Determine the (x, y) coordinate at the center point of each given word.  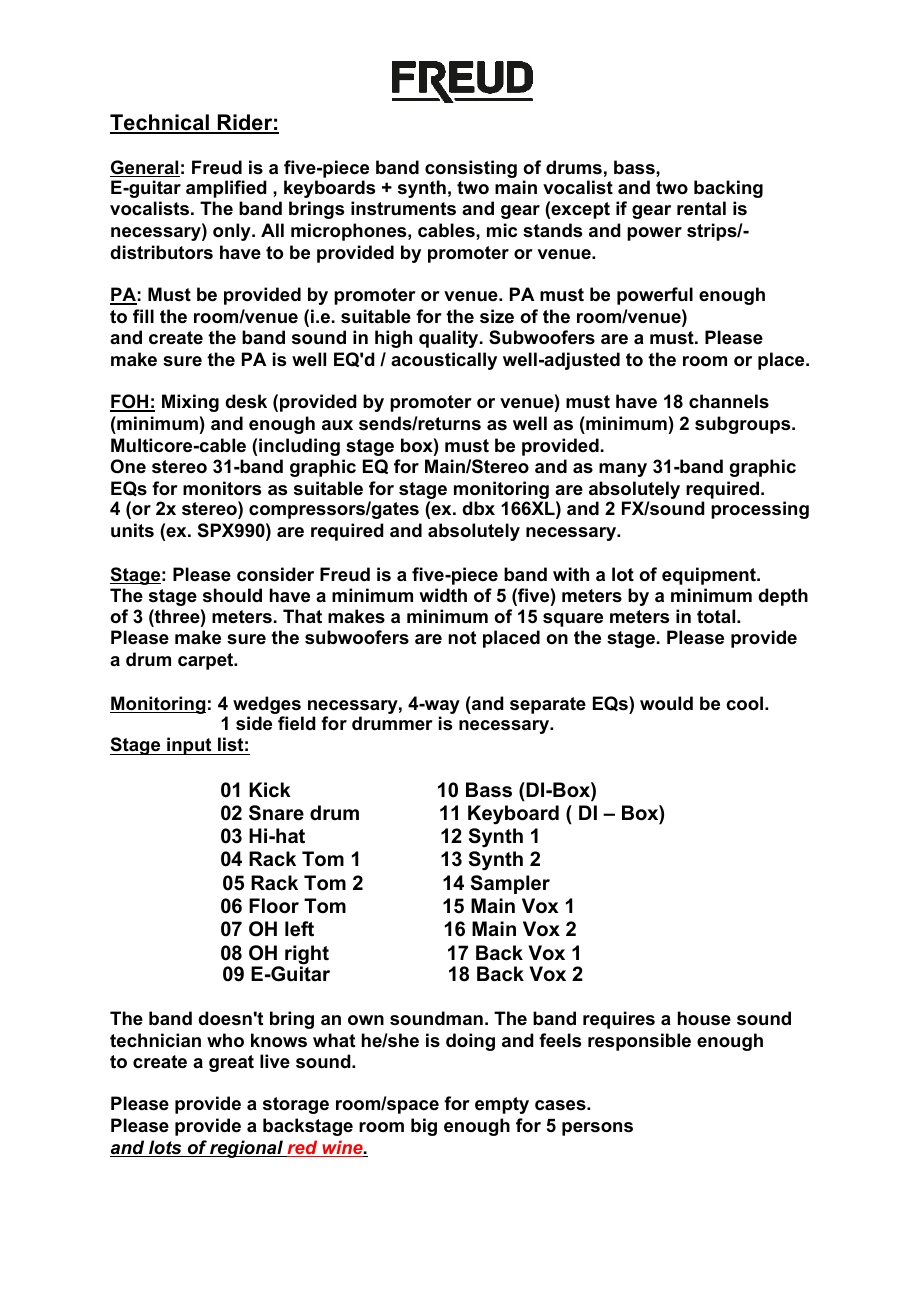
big (424, 1127)
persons (597, 1129)
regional (246, 1149)
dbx (478, 508)
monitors (222, 488)
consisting (471, 169)
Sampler (510, 884)
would (666, 703)
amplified (226, 189)
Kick (270, 789)
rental (701, 208)
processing (760, 510)
